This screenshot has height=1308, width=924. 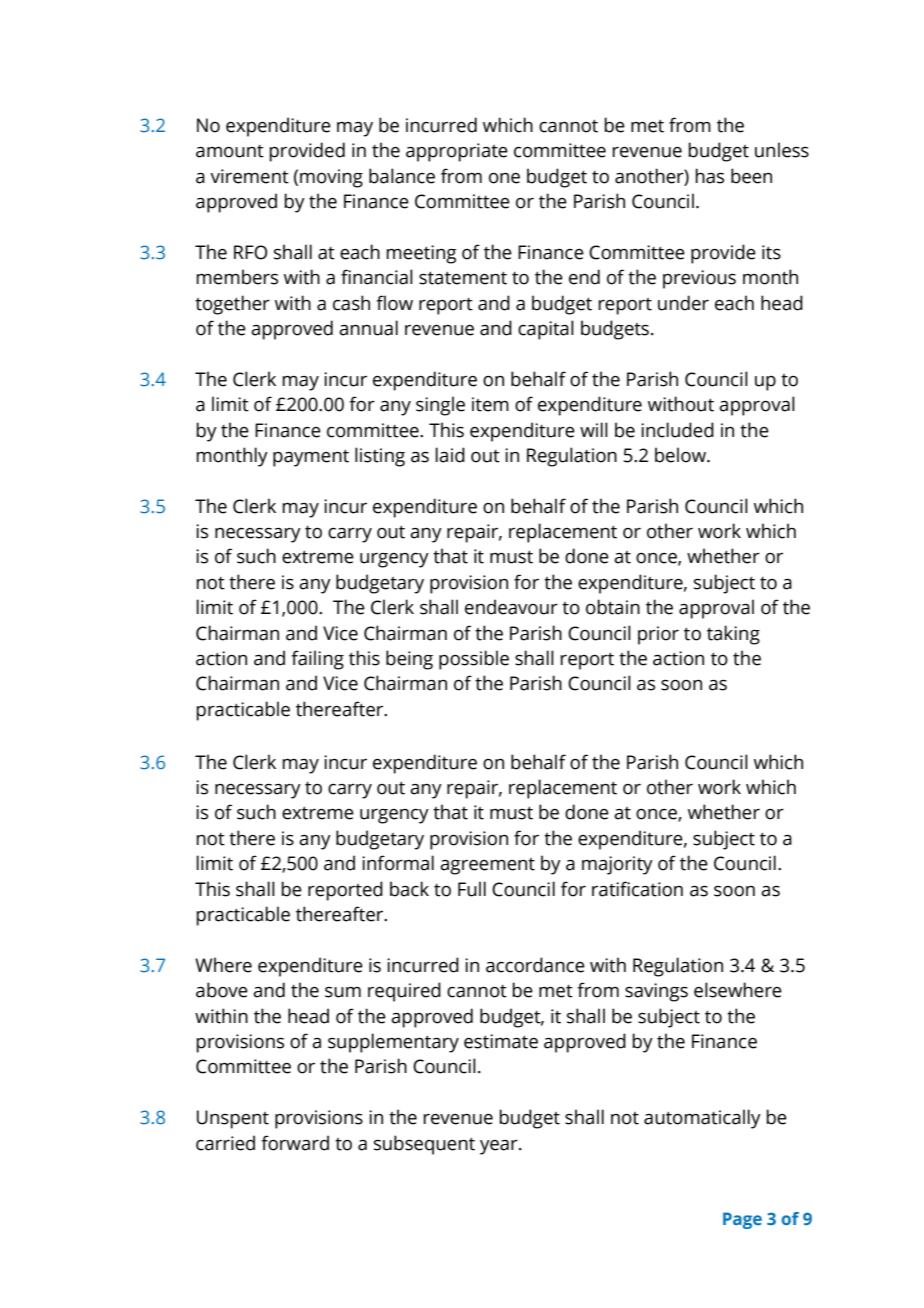 I want to click on failing, so click(x=317, y=660).
